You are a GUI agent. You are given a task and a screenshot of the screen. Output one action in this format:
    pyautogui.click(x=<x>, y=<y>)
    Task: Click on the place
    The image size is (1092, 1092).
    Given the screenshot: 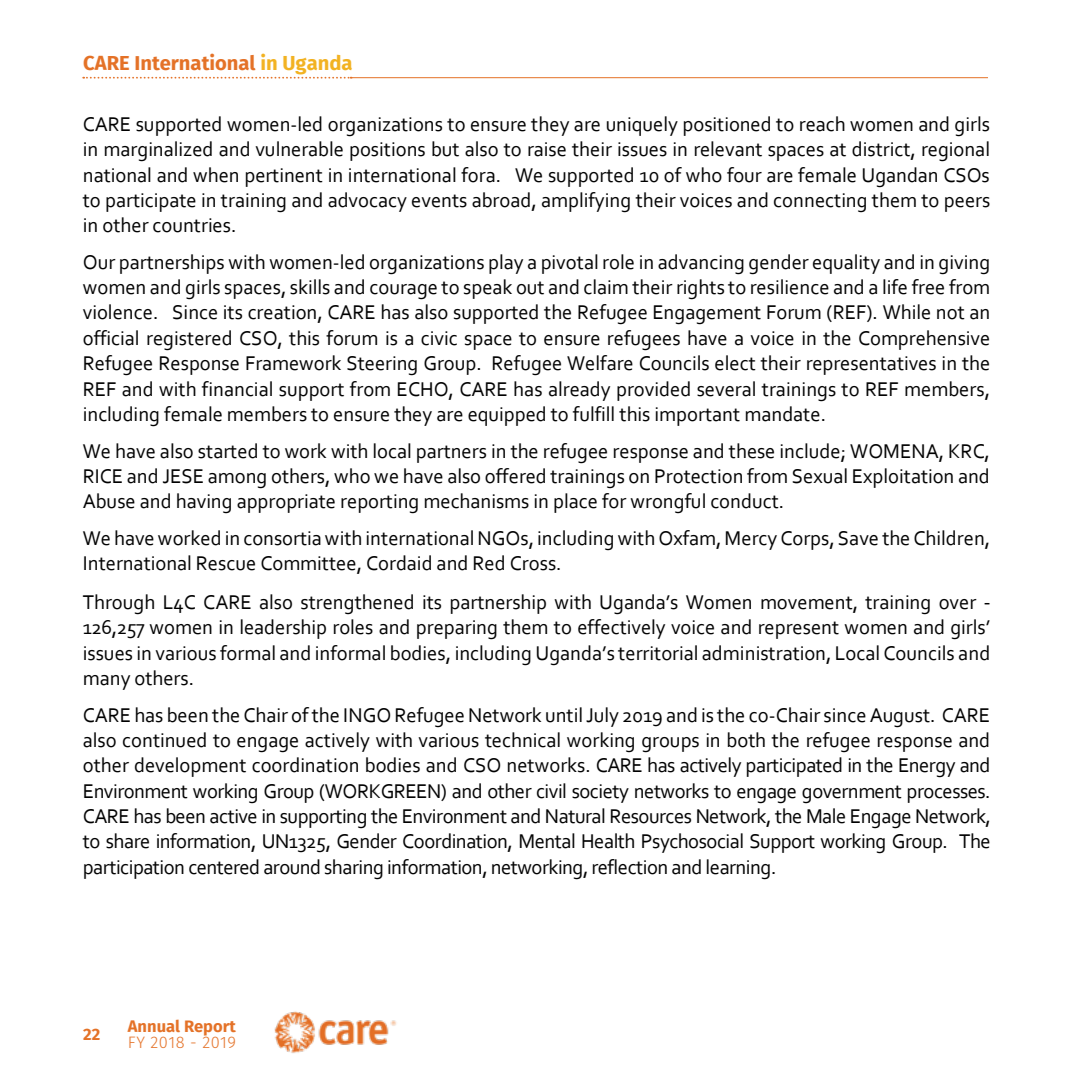 What is the action you would take?
    pyautogui.click(x=575, y=503)
